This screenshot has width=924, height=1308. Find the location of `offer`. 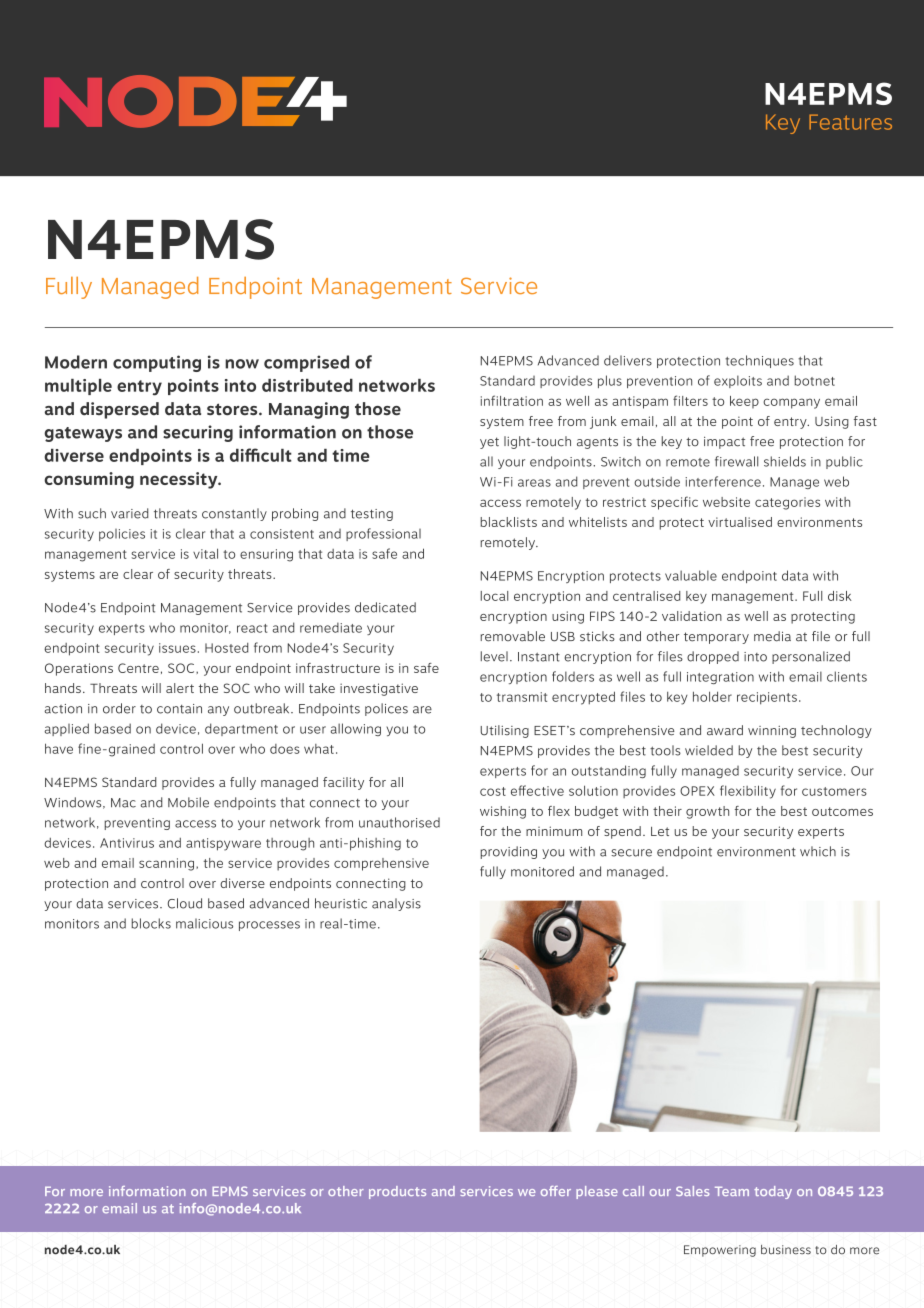

offer is located at coordinates (556, 1191).
